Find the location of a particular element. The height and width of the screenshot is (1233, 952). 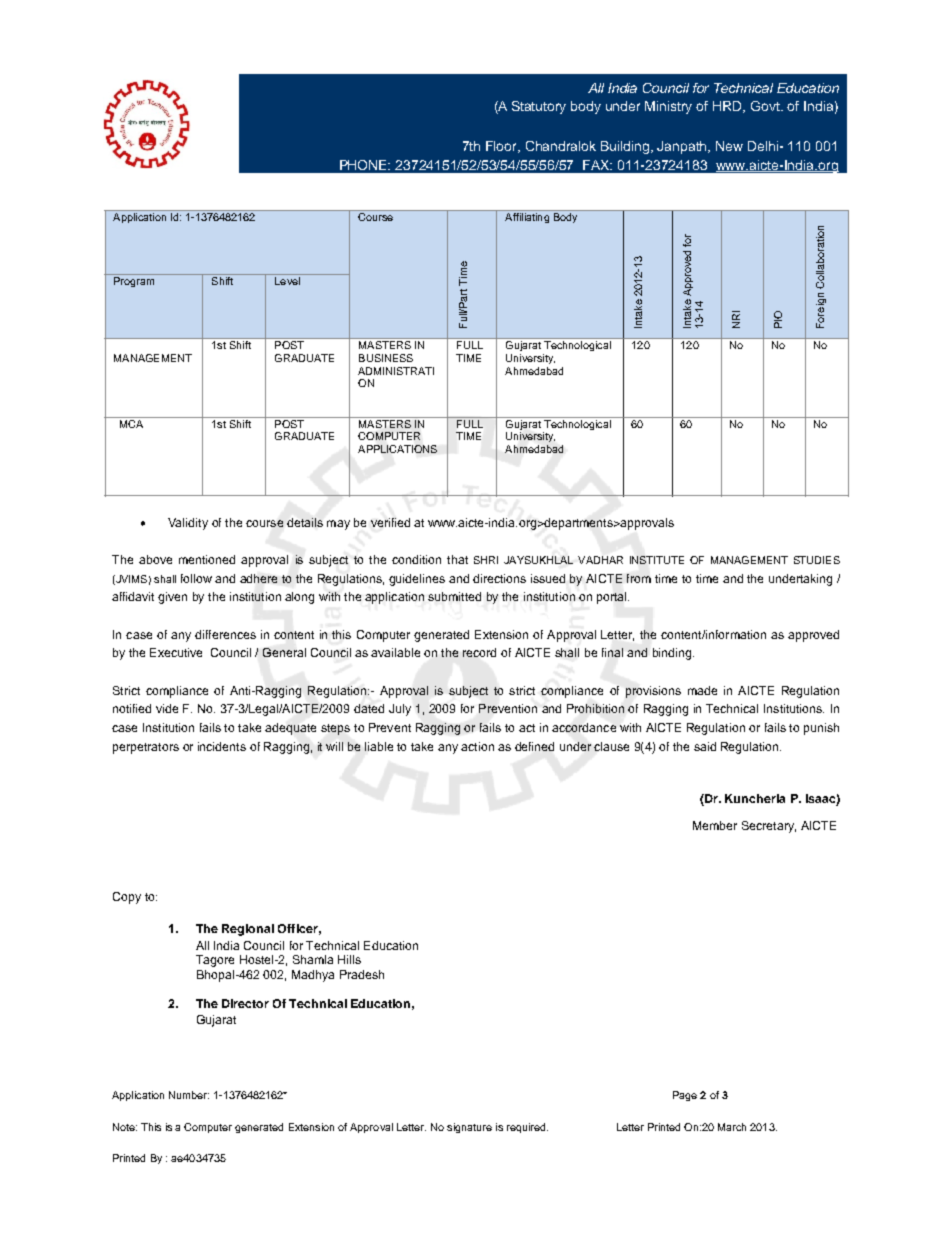

binding is located at coordinates (672, 654).
